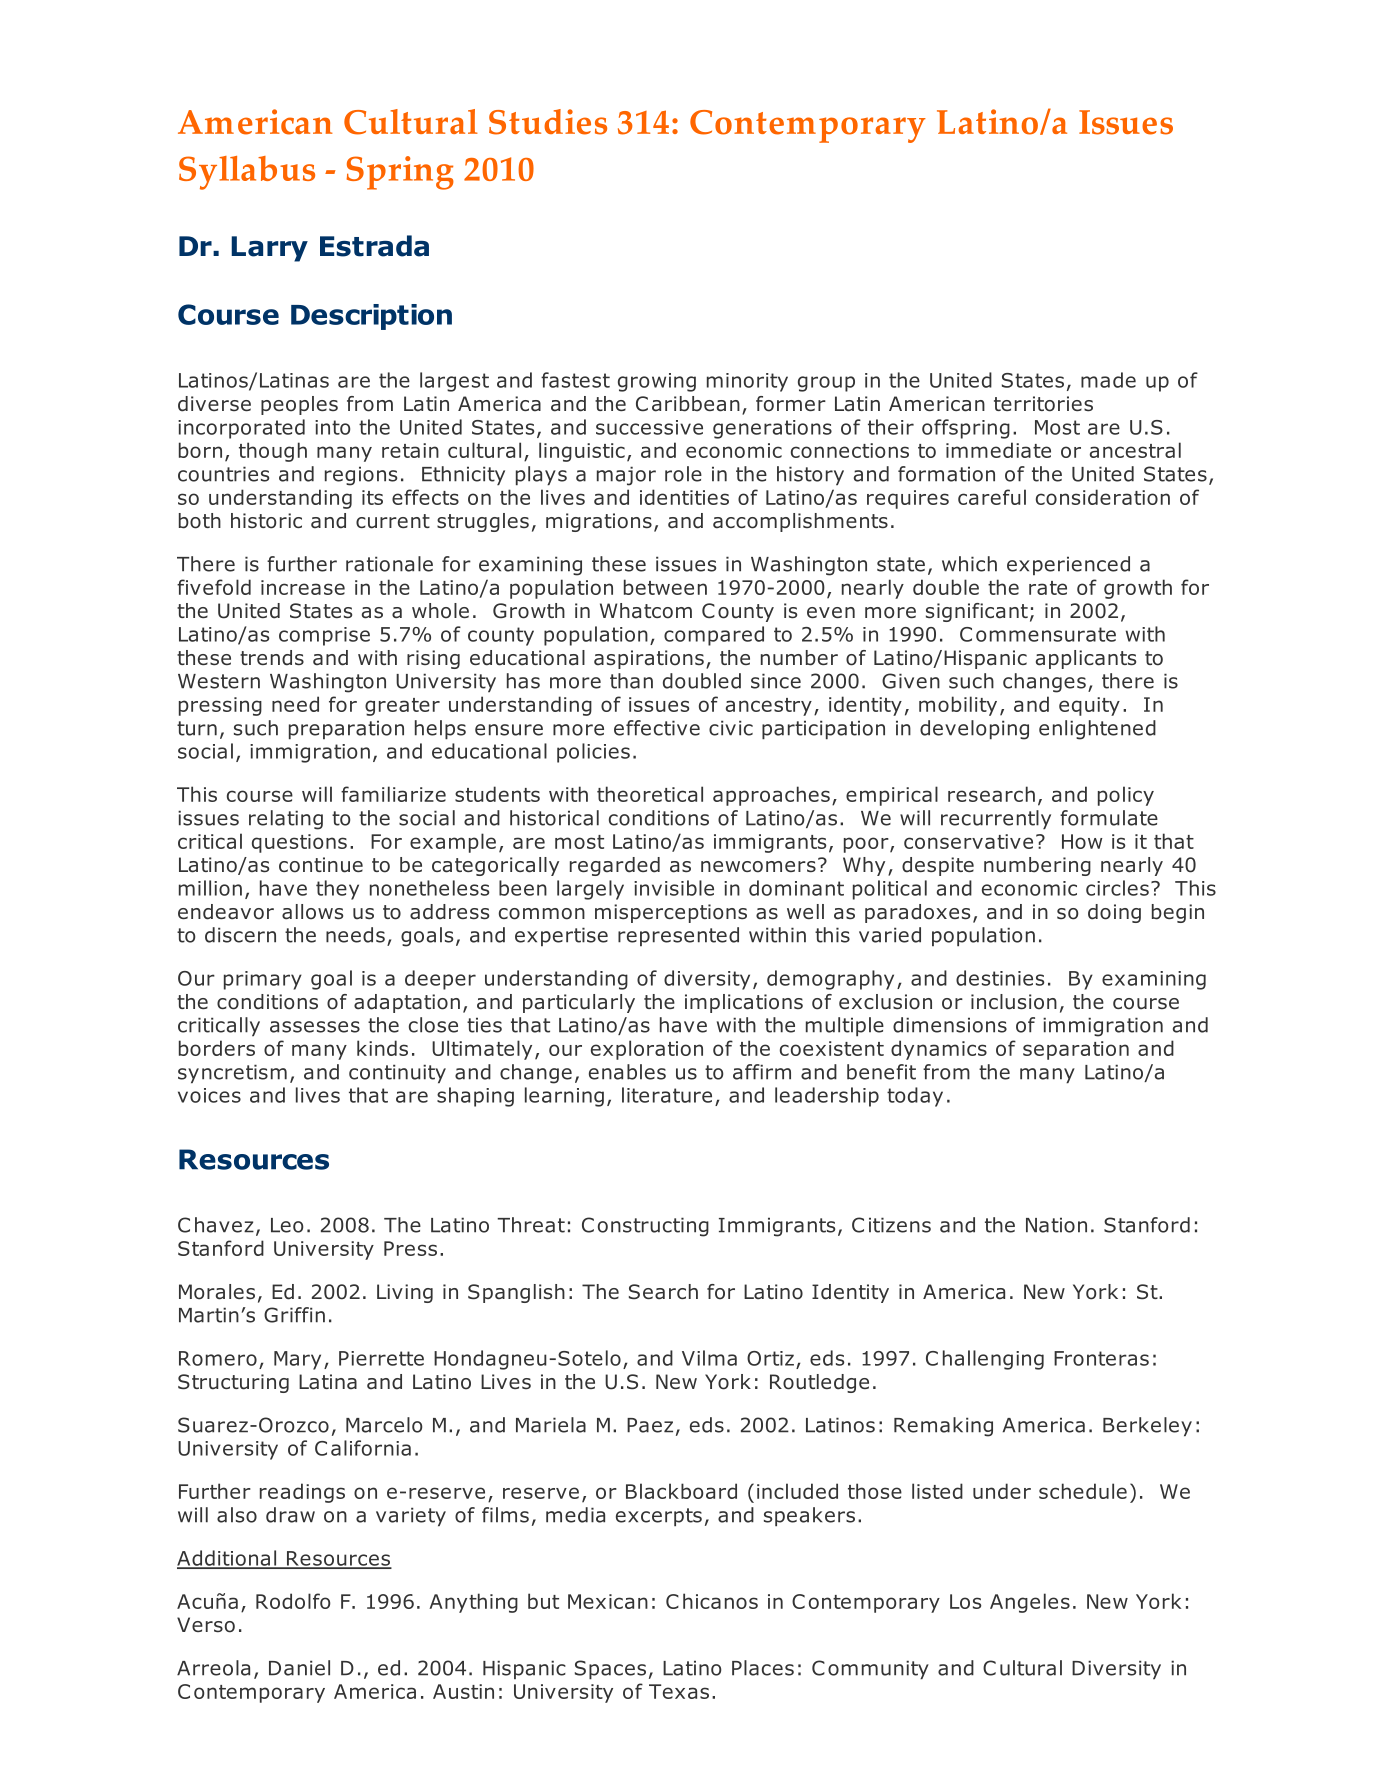 The image size is (1377, 1781). What do you see at coordinates (247, 173) in the document?
I see `Syllabus` at bounding box center [247, 173].
